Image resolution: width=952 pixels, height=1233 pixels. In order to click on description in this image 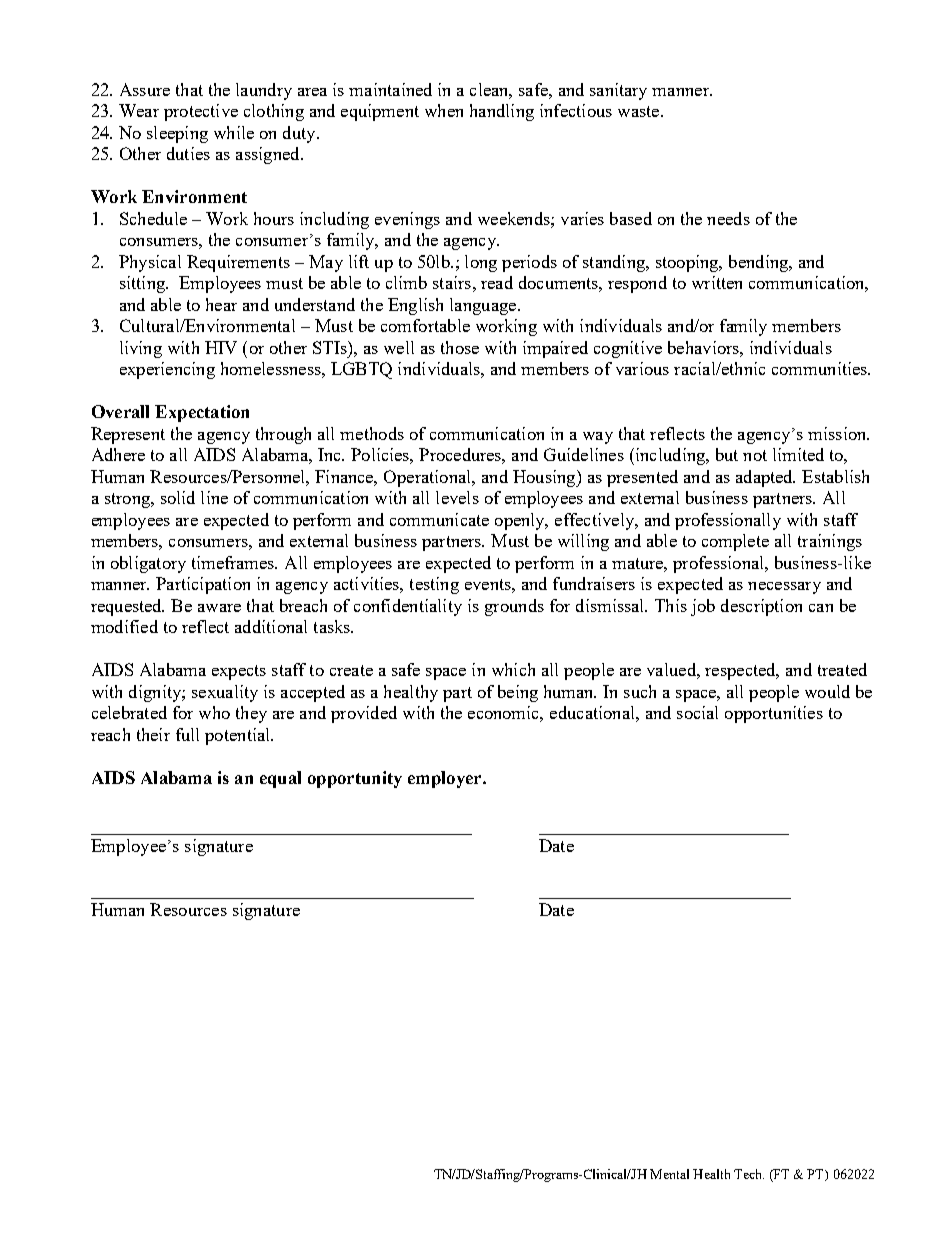, I will do `click(761, 607)`.
